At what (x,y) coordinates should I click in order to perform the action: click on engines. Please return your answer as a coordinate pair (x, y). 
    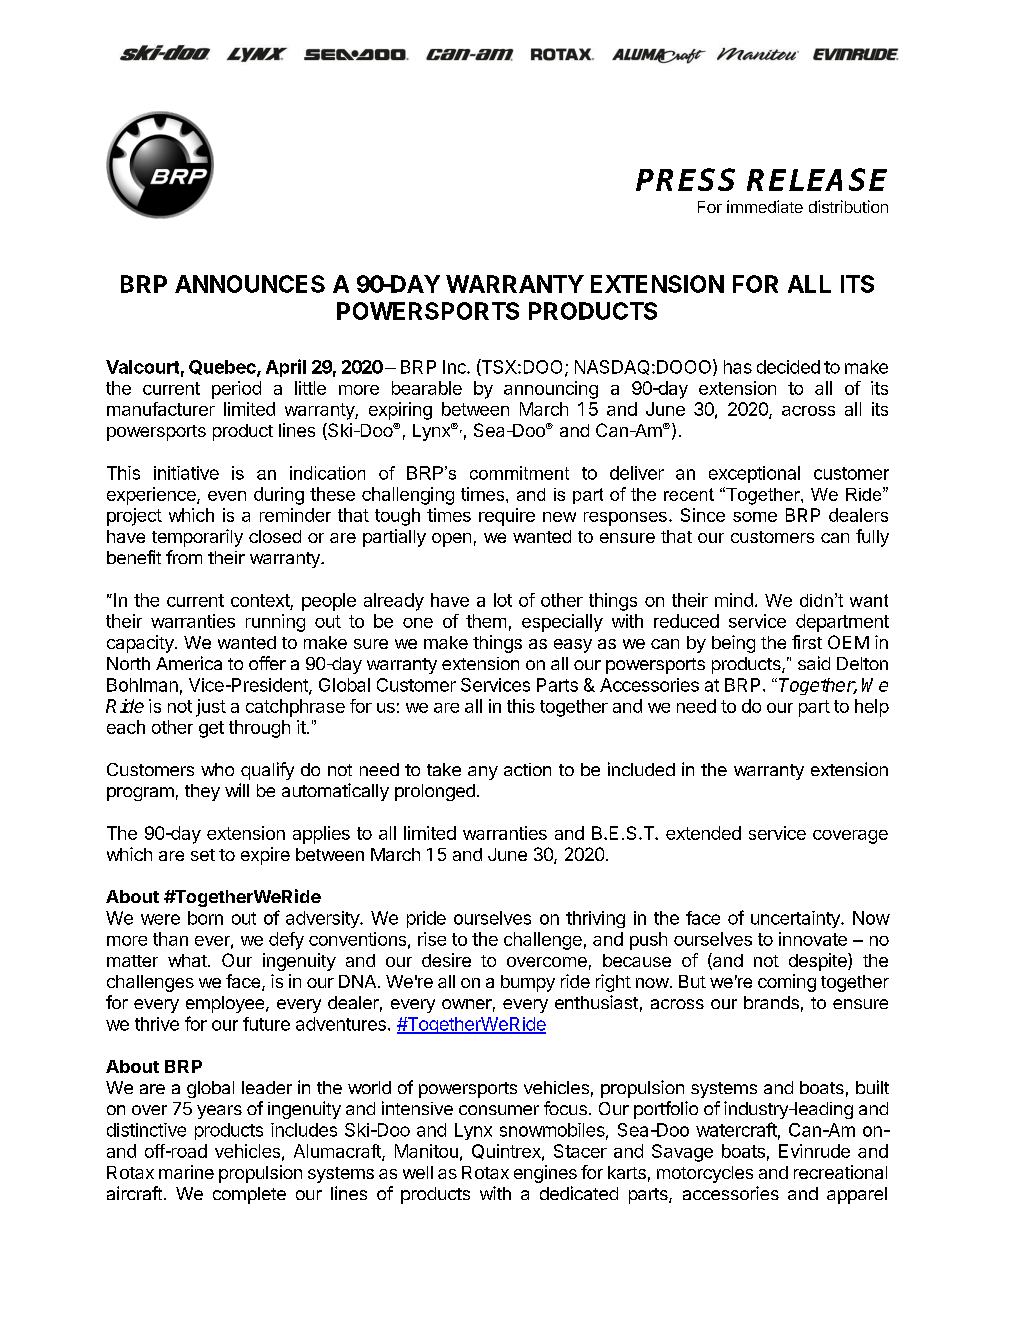
    Looking at the image, I should click on (545, 1174).
